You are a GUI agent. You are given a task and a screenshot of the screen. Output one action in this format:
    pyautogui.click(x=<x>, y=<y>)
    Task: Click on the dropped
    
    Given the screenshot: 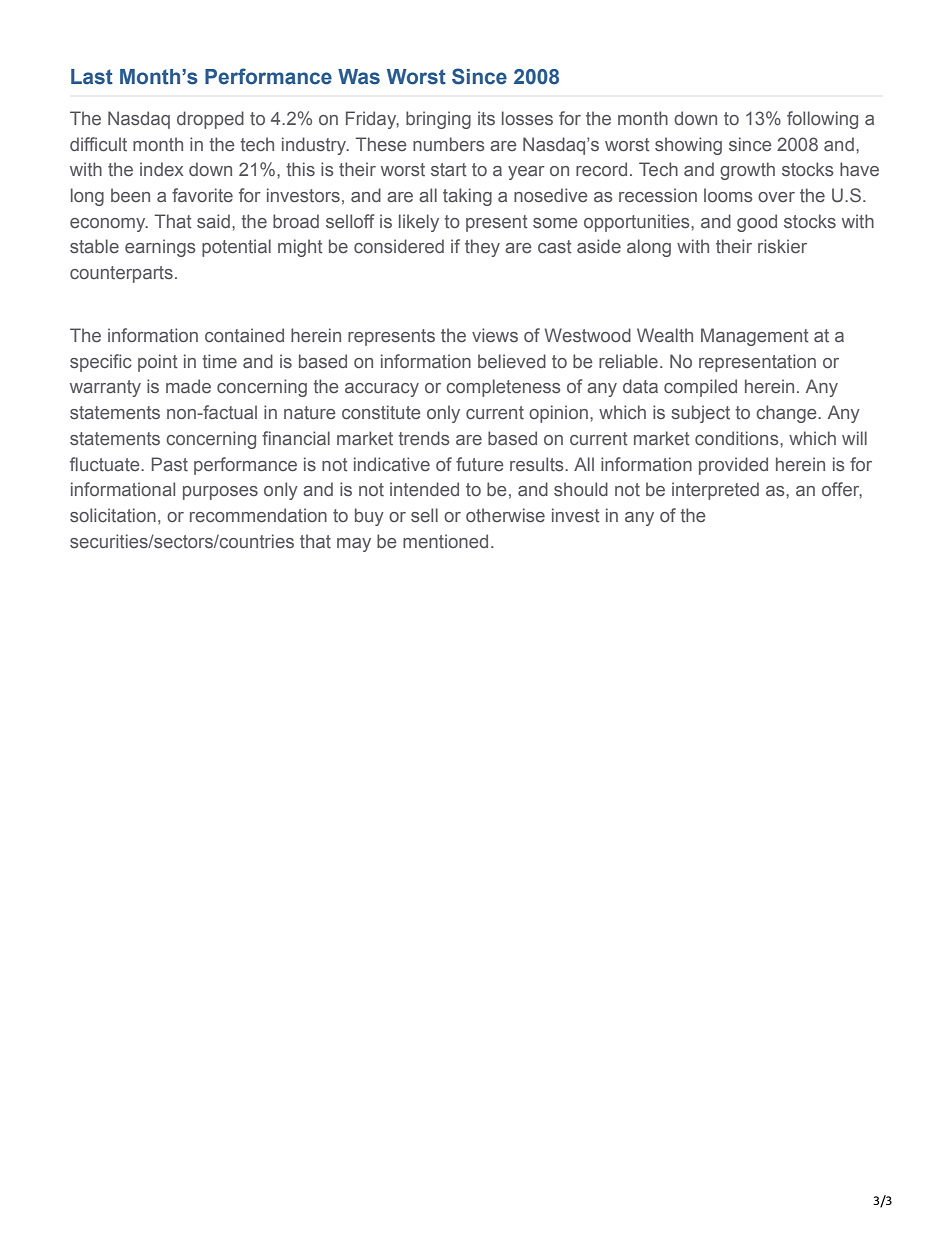 What is the action you would take?
    pyautogui.click(x=210, y=120)
